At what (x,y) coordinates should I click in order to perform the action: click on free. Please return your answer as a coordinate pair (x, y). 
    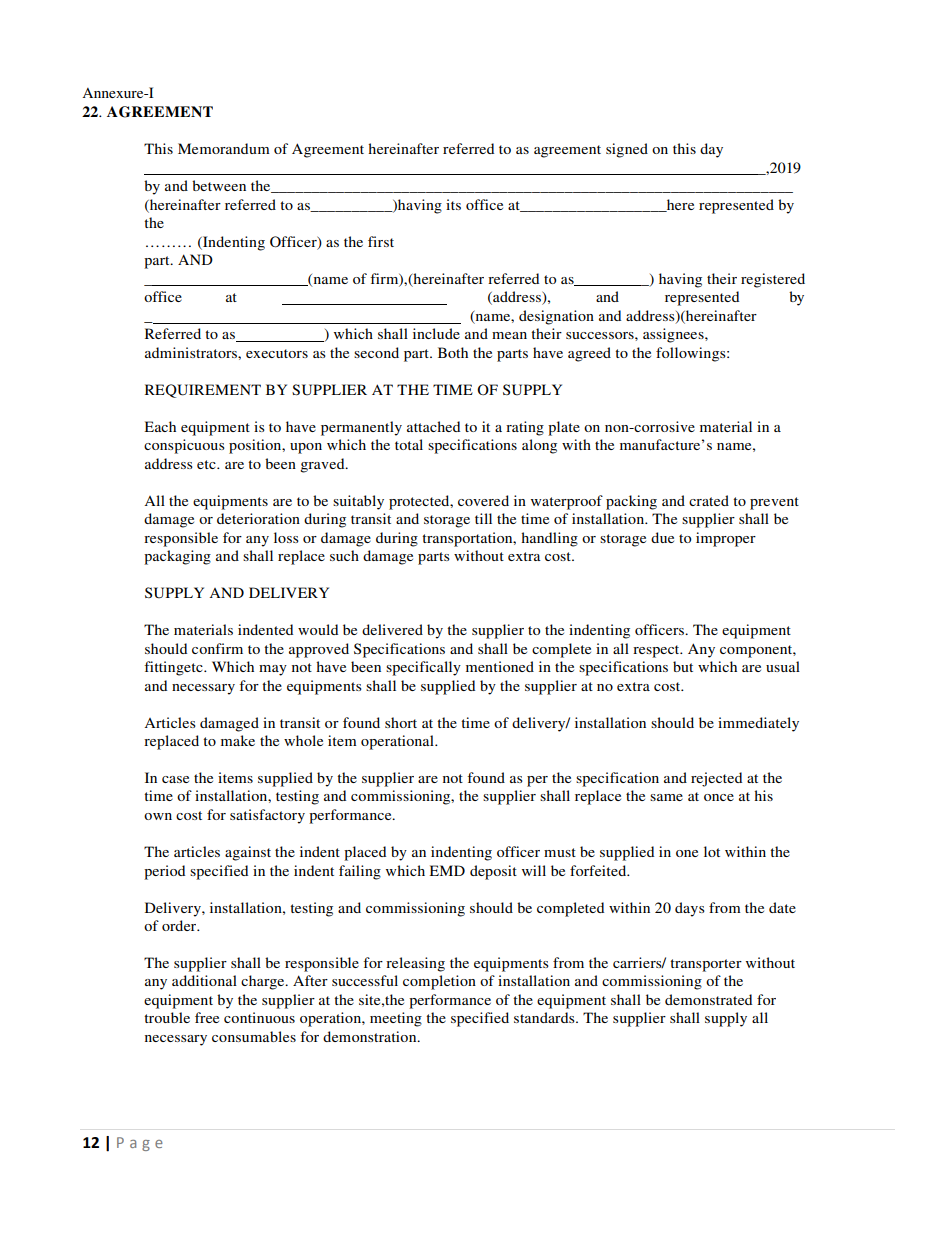
    Looking at the image, I should click on (207, 1017).
